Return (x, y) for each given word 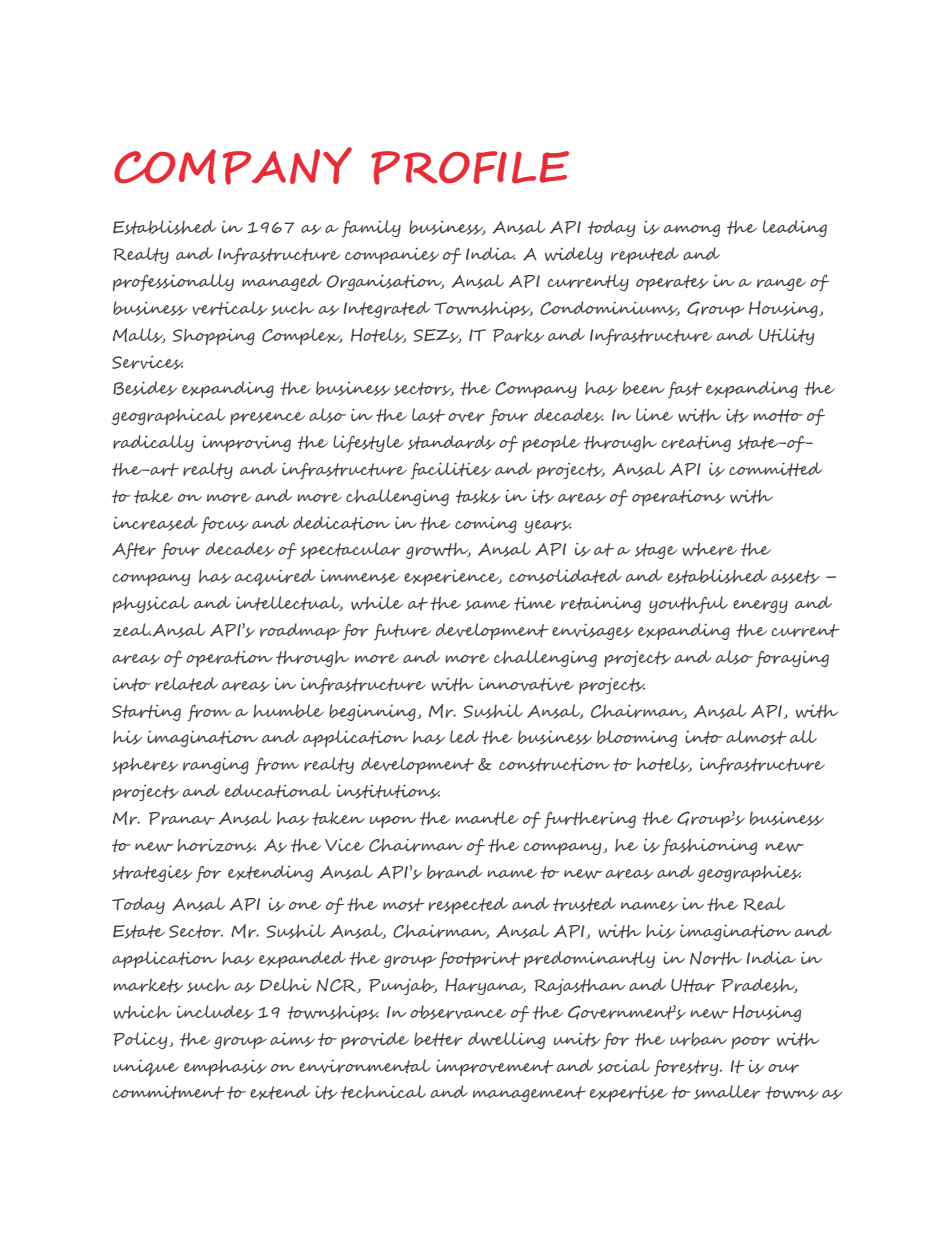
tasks (478, 497)
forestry (687, 1068)
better (438, 1039)
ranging (216, 766)
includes (215, 1012)
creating (696, 443)
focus (225, 525)
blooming (637, 738)
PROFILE (470, 168)
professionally (173, 283)
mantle (487, 818)
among (692, 230)
